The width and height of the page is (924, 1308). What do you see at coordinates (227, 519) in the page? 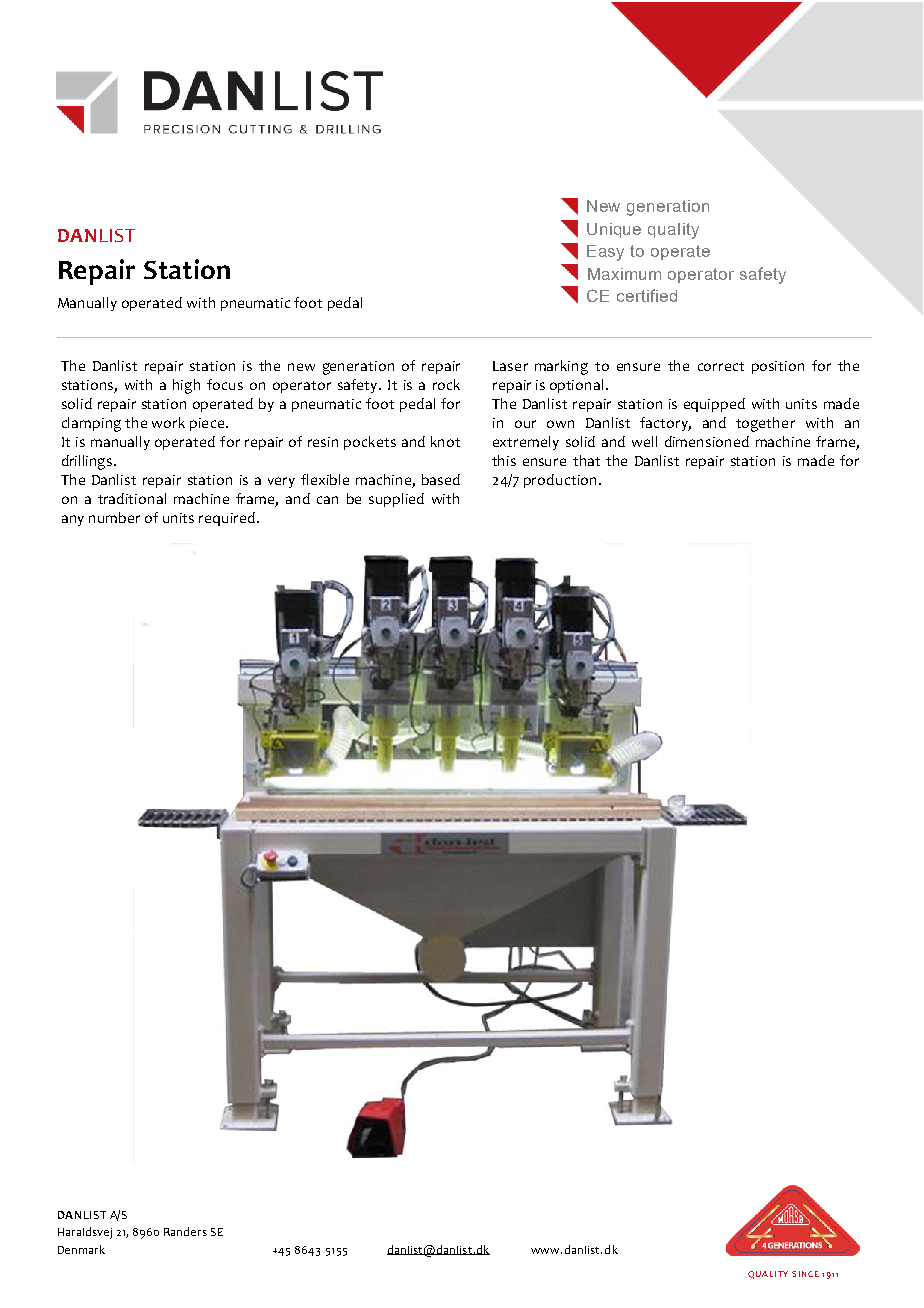
I see `required` at bounding box center [227, 519].
